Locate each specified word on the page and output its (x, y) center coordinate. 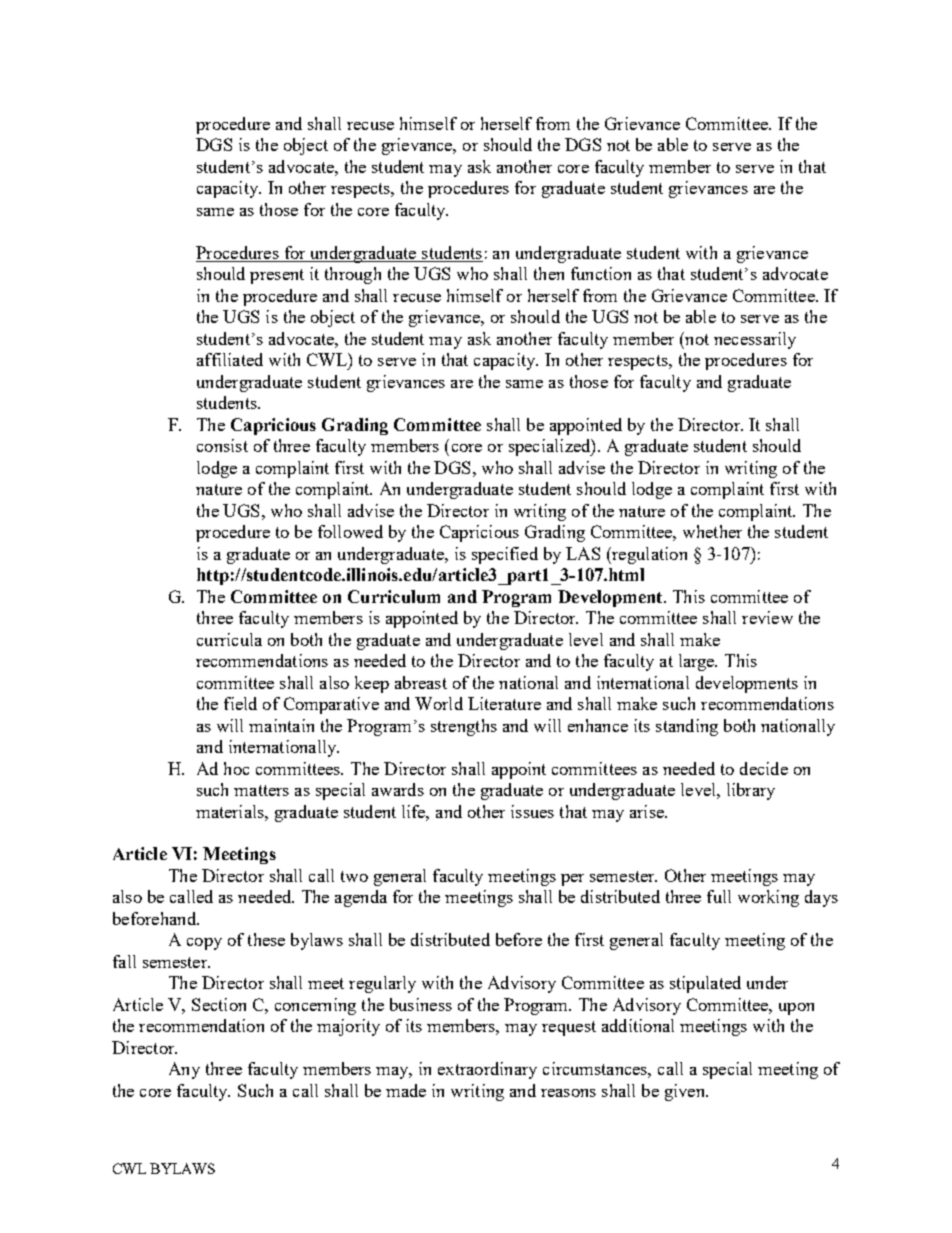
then (549, 273)
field (240, 703)
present (277, 276)
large (698, 662)
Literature (504, 703)
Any (184, 1070)
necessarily (755, 340)
